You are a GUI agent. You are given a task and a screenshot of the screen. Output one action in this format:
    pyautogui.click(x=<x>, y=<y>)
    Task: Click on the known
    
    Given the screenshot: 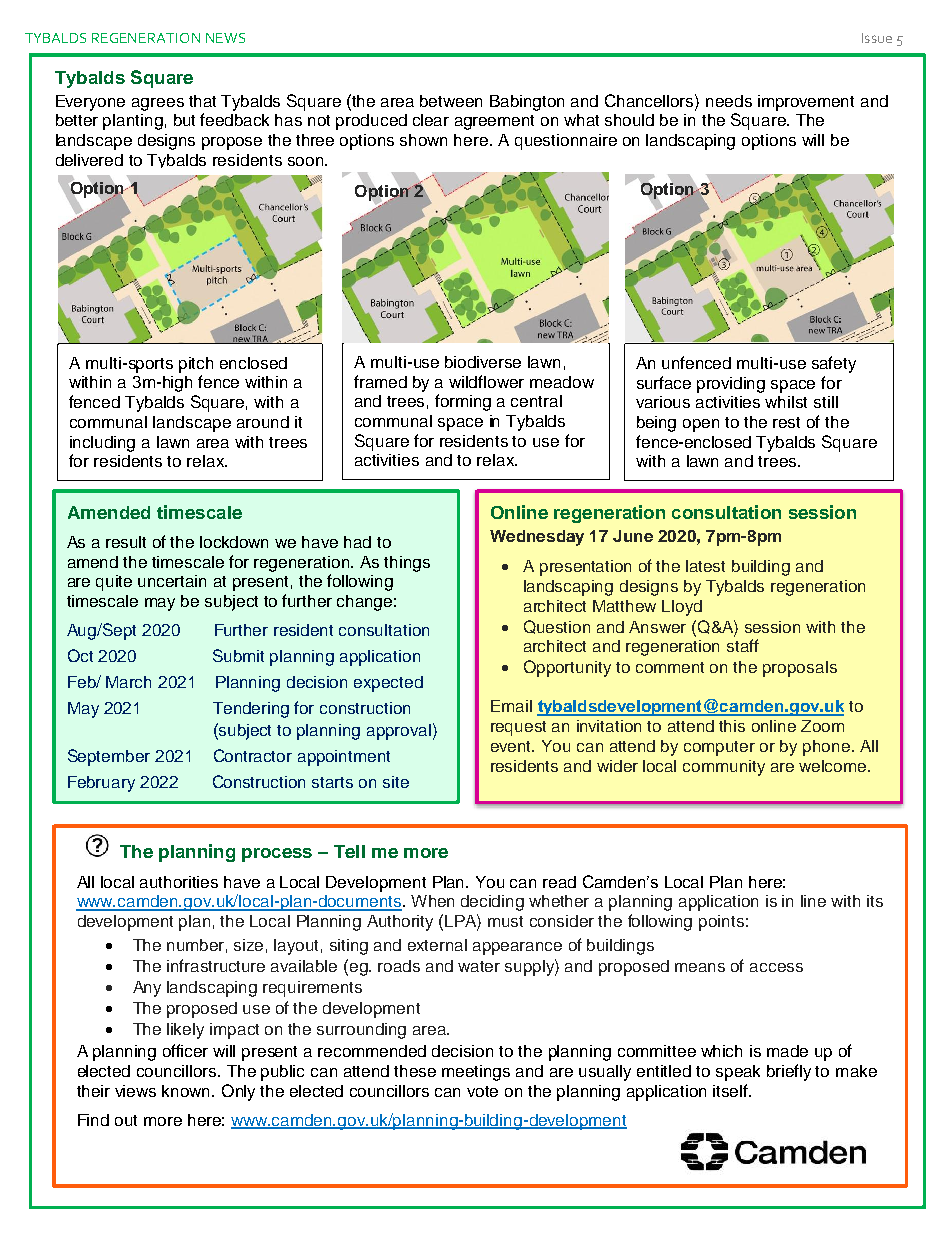 What is the action you would take?
    pyautogui.click(x=187, y=1091)
